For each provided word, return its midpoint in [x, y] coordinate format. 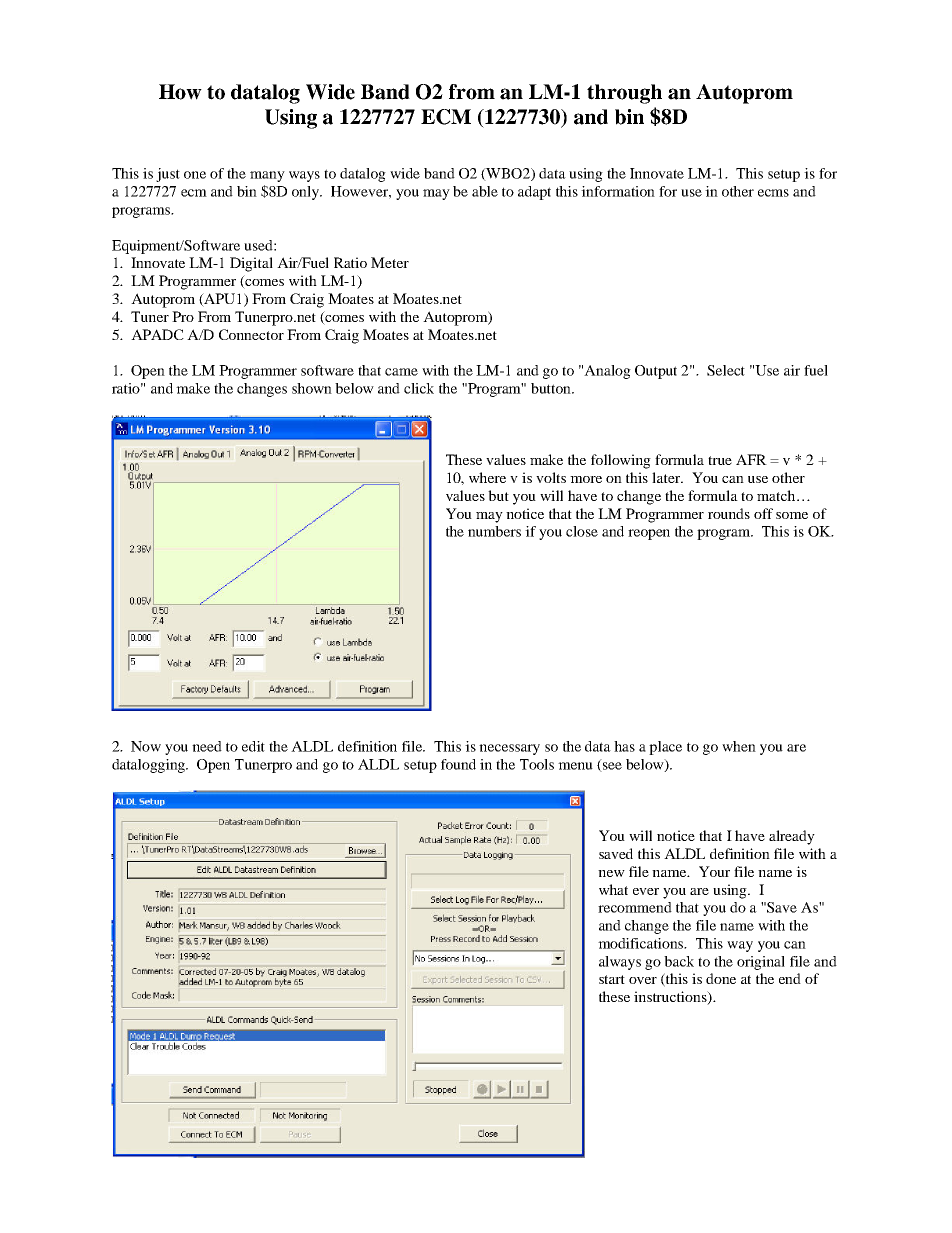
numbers [494, 531]
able [485, 191]
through [624, 94]
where [487, 477]
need [207, 746]
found [458, 764]
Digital [251, 264]
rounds [729, 513]
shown [312, 388]
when [739, 746]
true [720, 460]
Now [146, 746]
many [267, 176]
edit [253, 746]
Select [726, 370]
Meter [390, 262]
